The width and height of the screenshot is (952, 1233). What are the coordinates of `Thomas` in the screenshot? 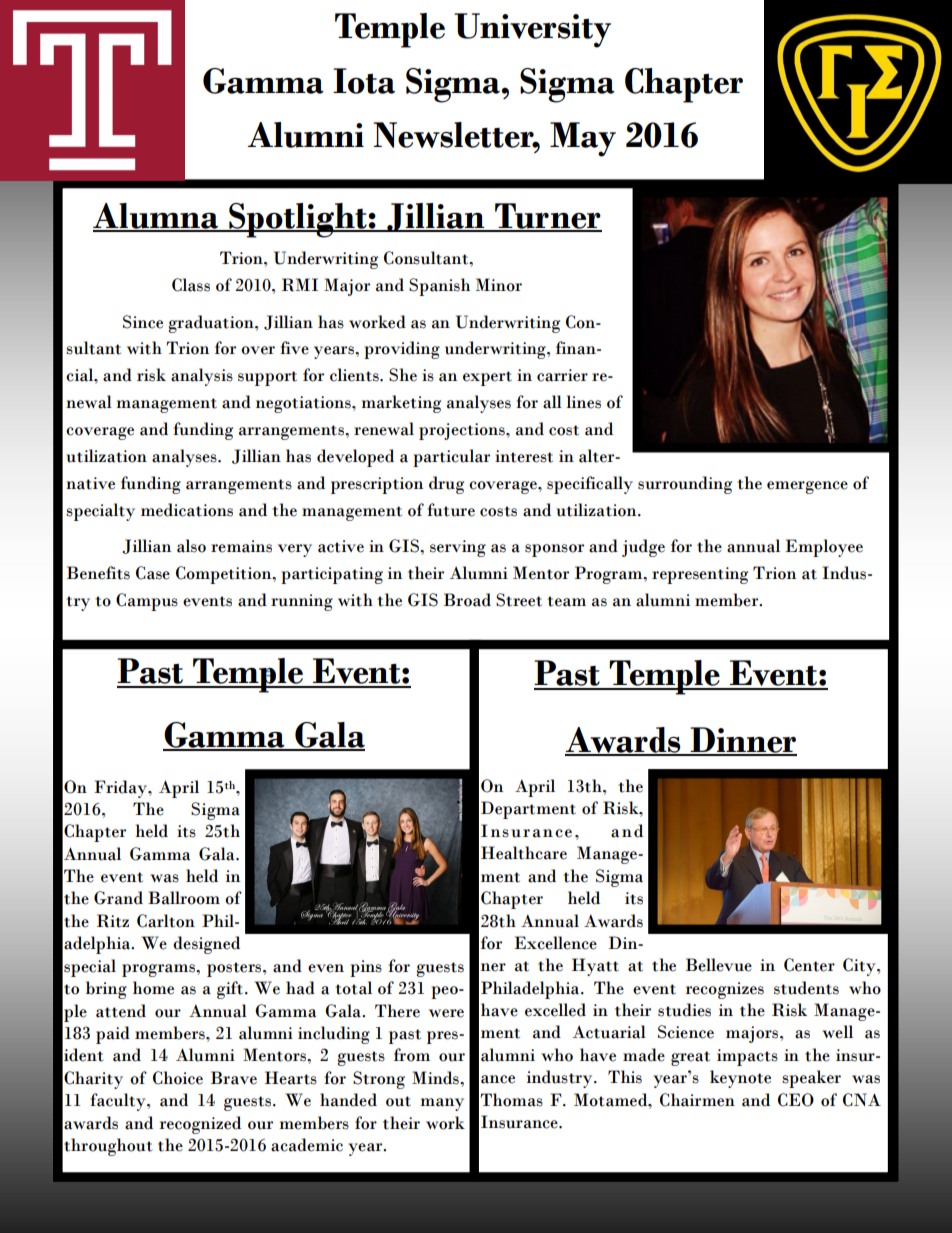 It's located at (512, 1100).
